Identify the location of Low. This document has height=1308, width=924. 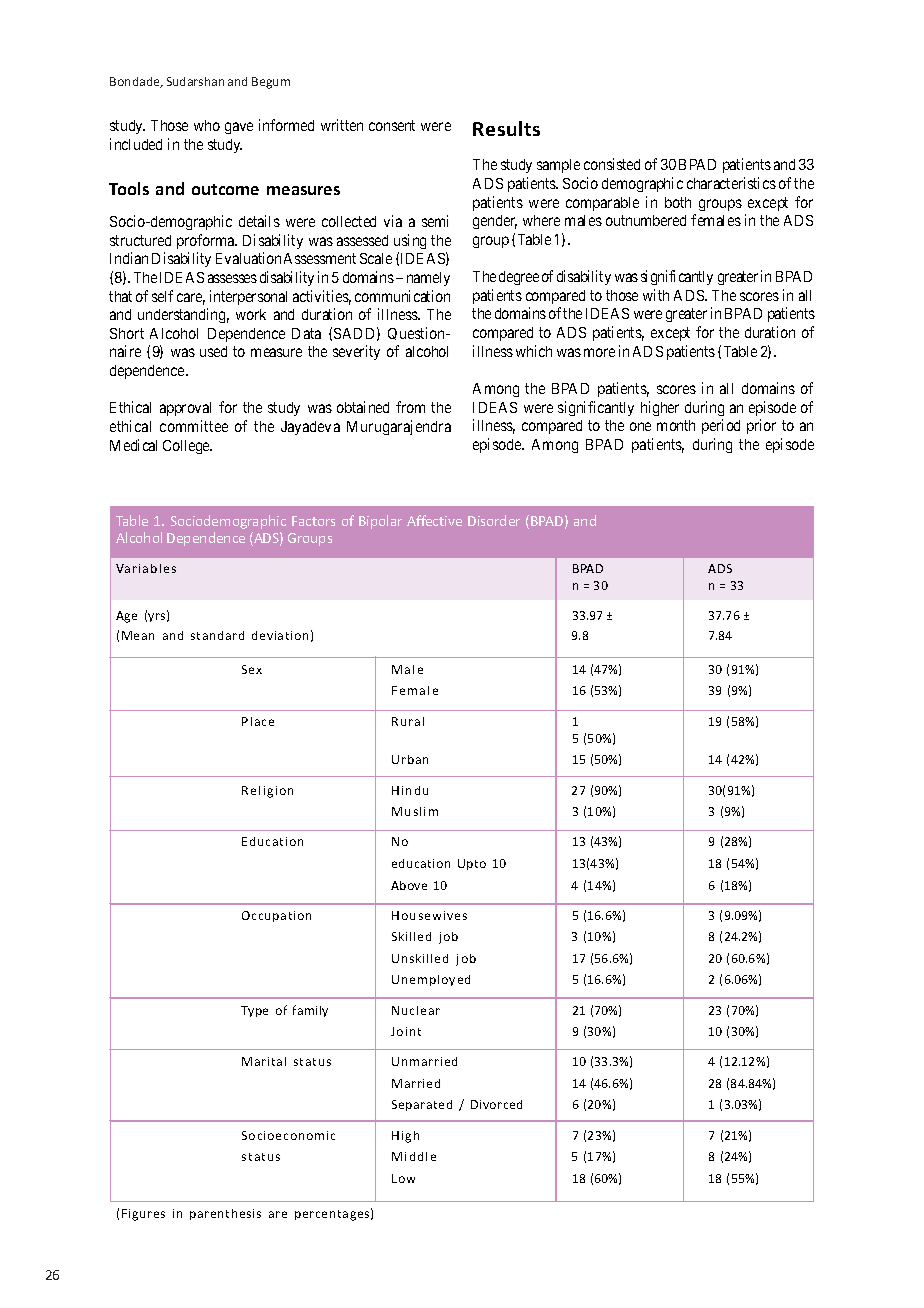
(403, 1178).
